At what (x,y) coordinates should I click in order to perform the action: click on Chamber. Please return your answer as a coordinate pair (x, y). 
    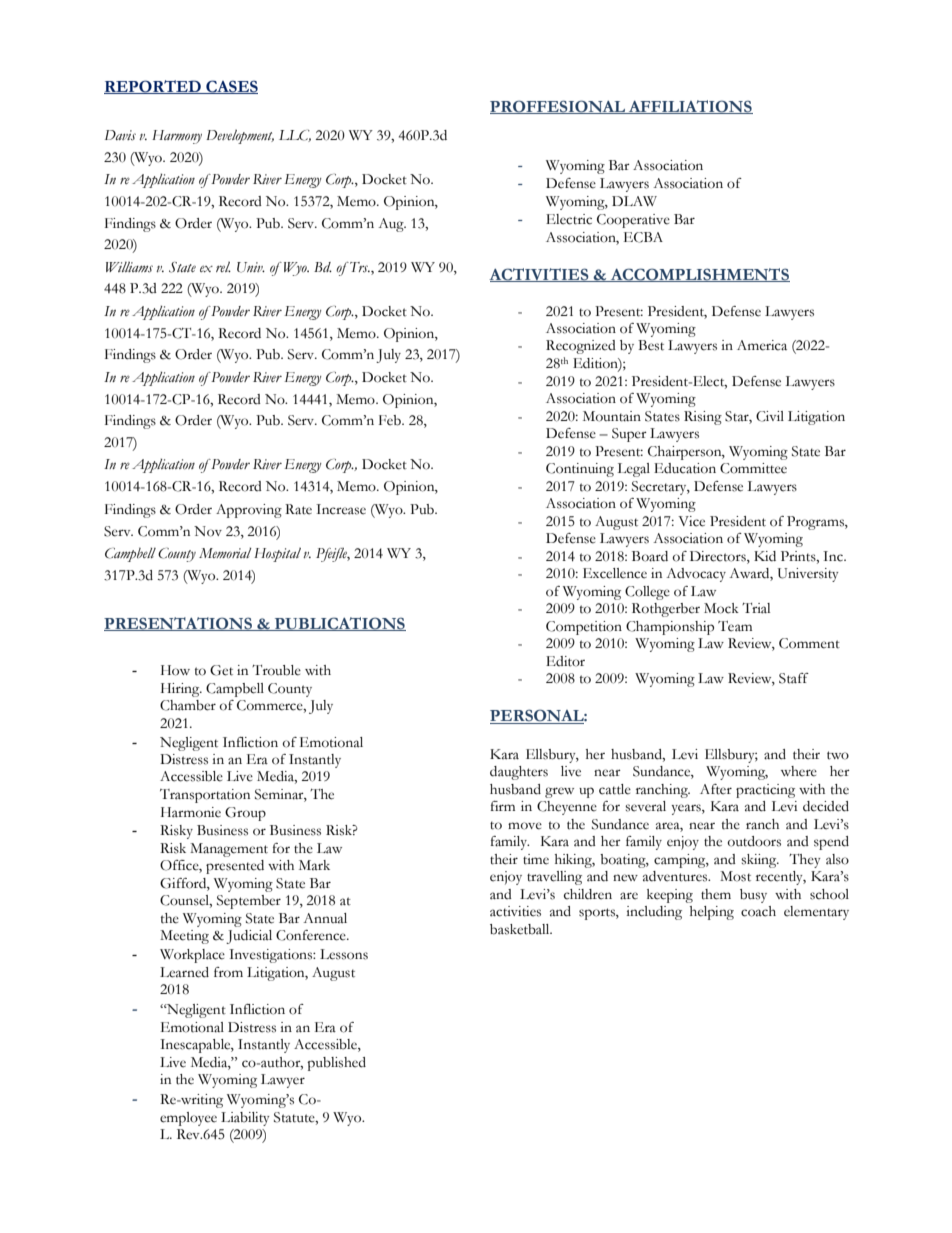
    Looking at the image, I should click on (188, 705).
